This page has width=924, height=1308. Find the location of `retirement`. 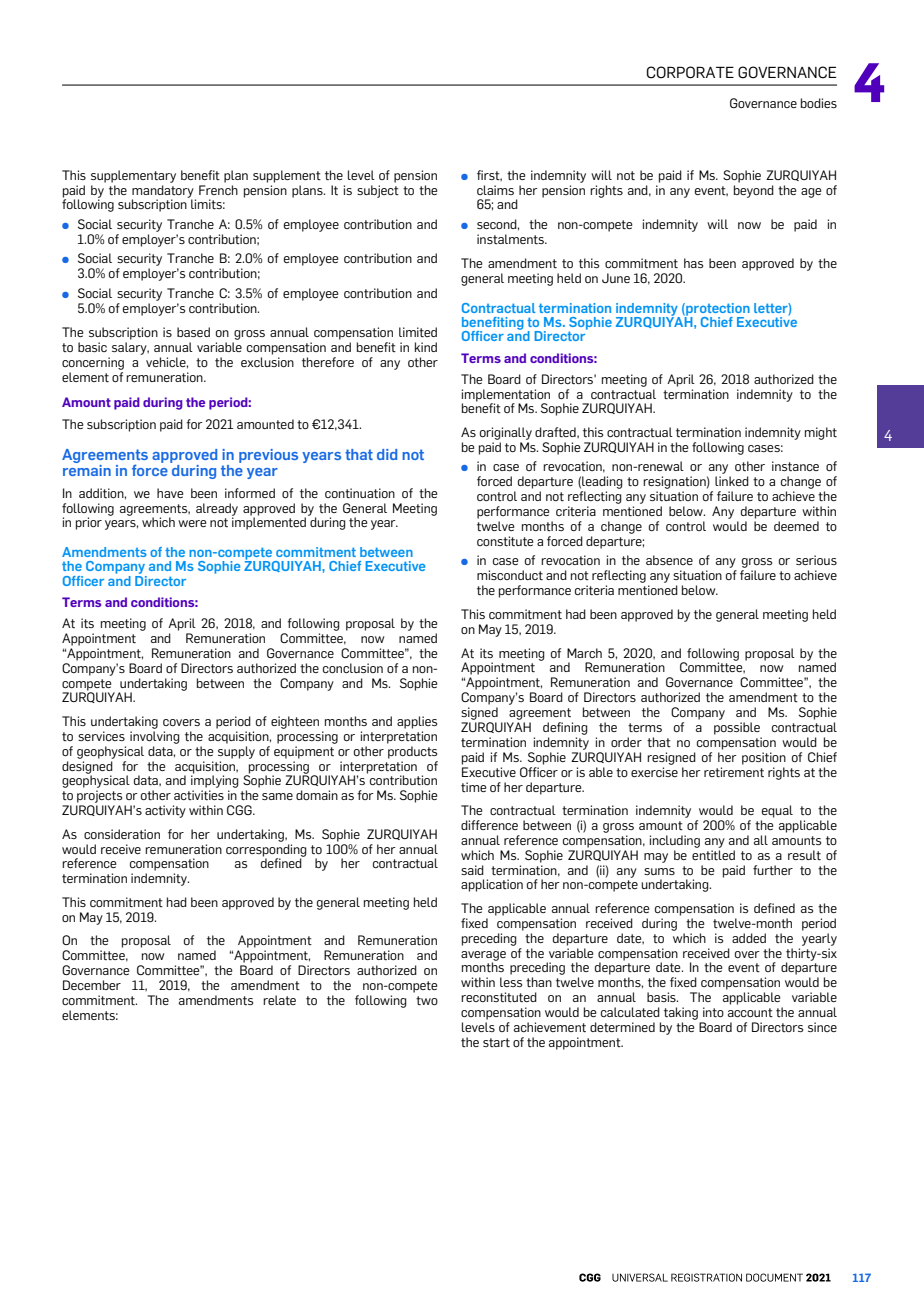

retirement is located at coordinates (734, 772).
